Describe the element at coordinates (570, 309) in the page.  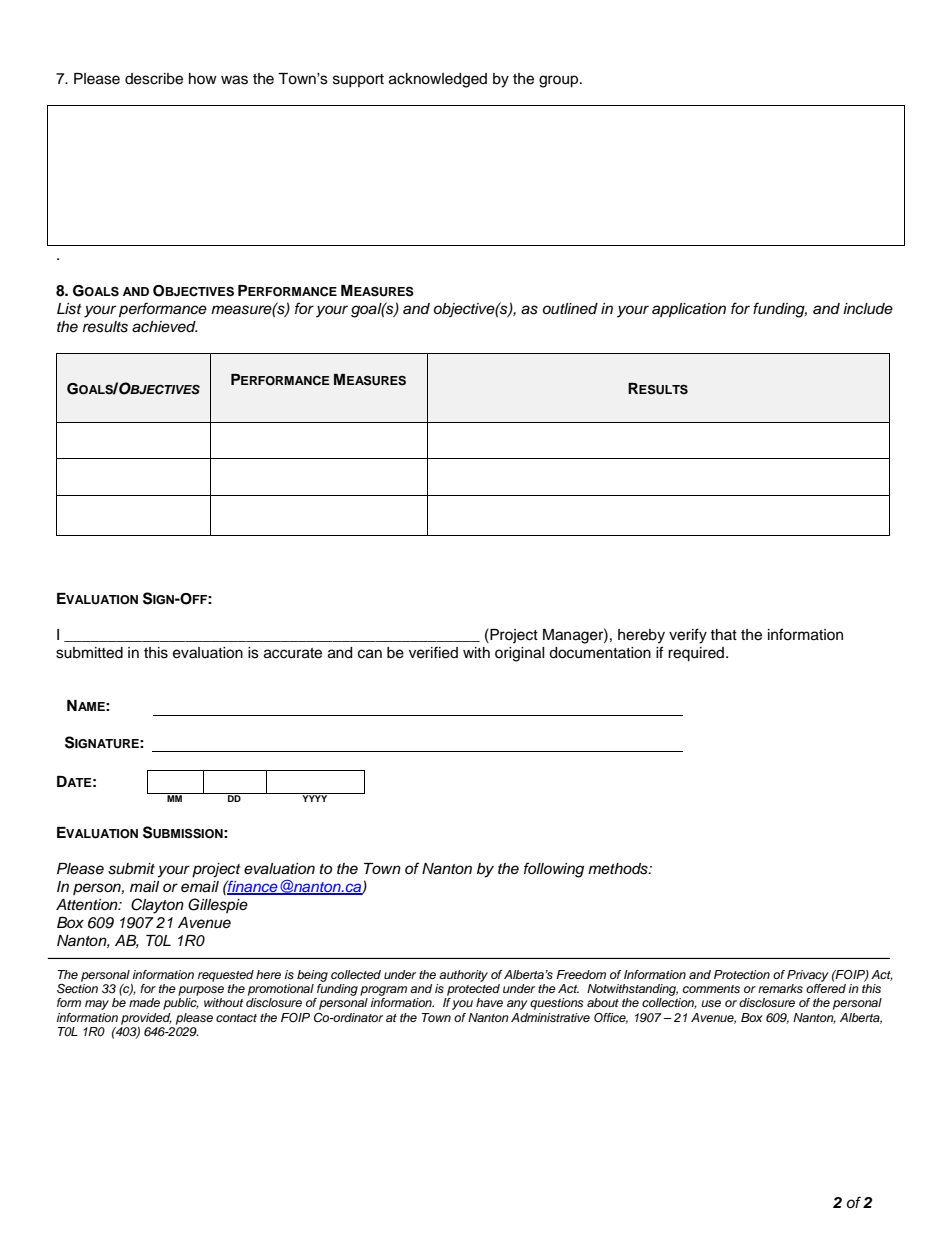
I see `outlined` at that location.
